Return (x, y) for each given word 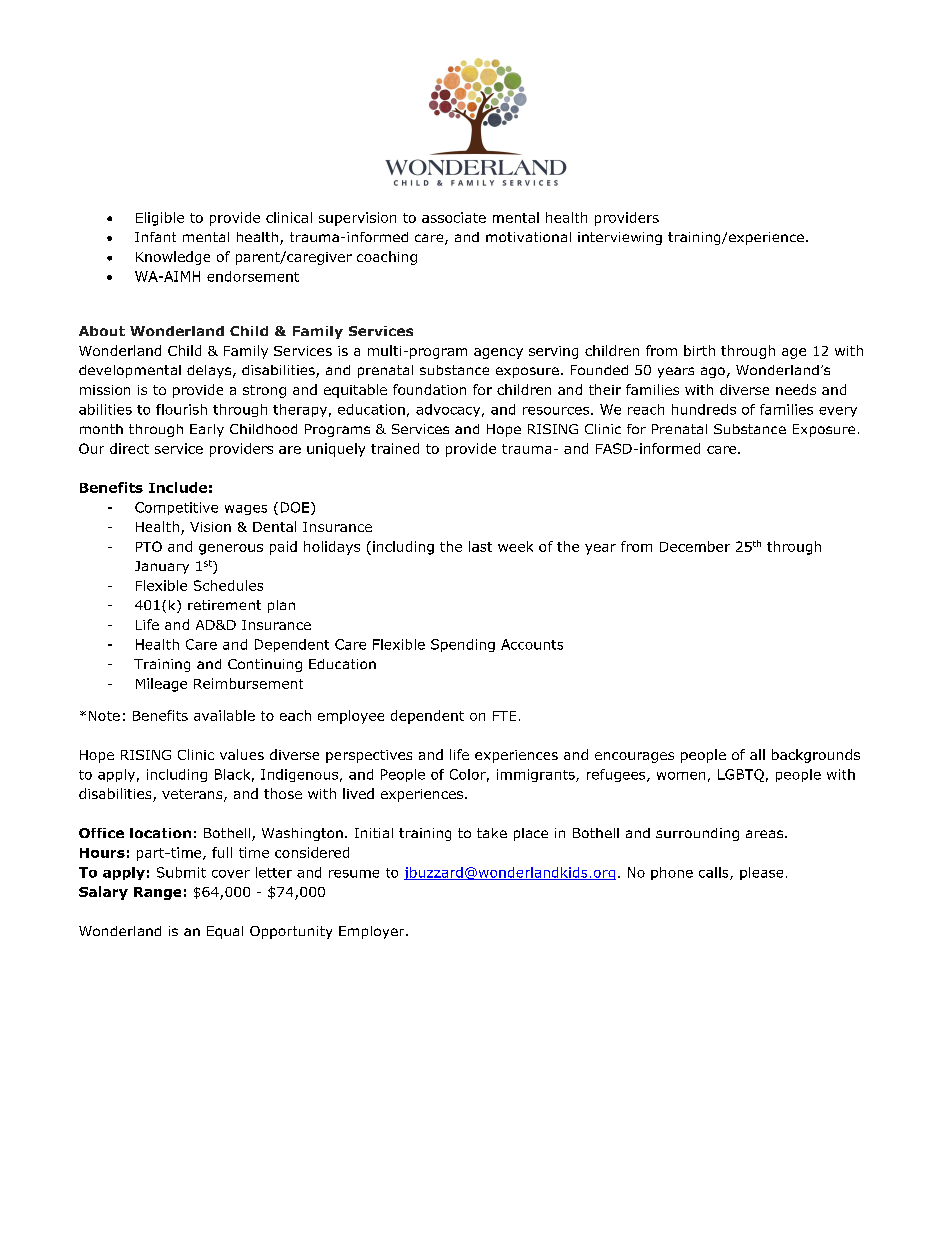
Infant (155, 237)
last (480, 546)
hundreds (704, 409)
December (695, 546)
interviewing (620, 238)
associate (454, 217)
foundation (429, 389)
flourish (181, 409)
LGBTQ (741, 775)
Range (157, 893)
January (162, 567)
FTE (504, 716)
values (242, 754)
